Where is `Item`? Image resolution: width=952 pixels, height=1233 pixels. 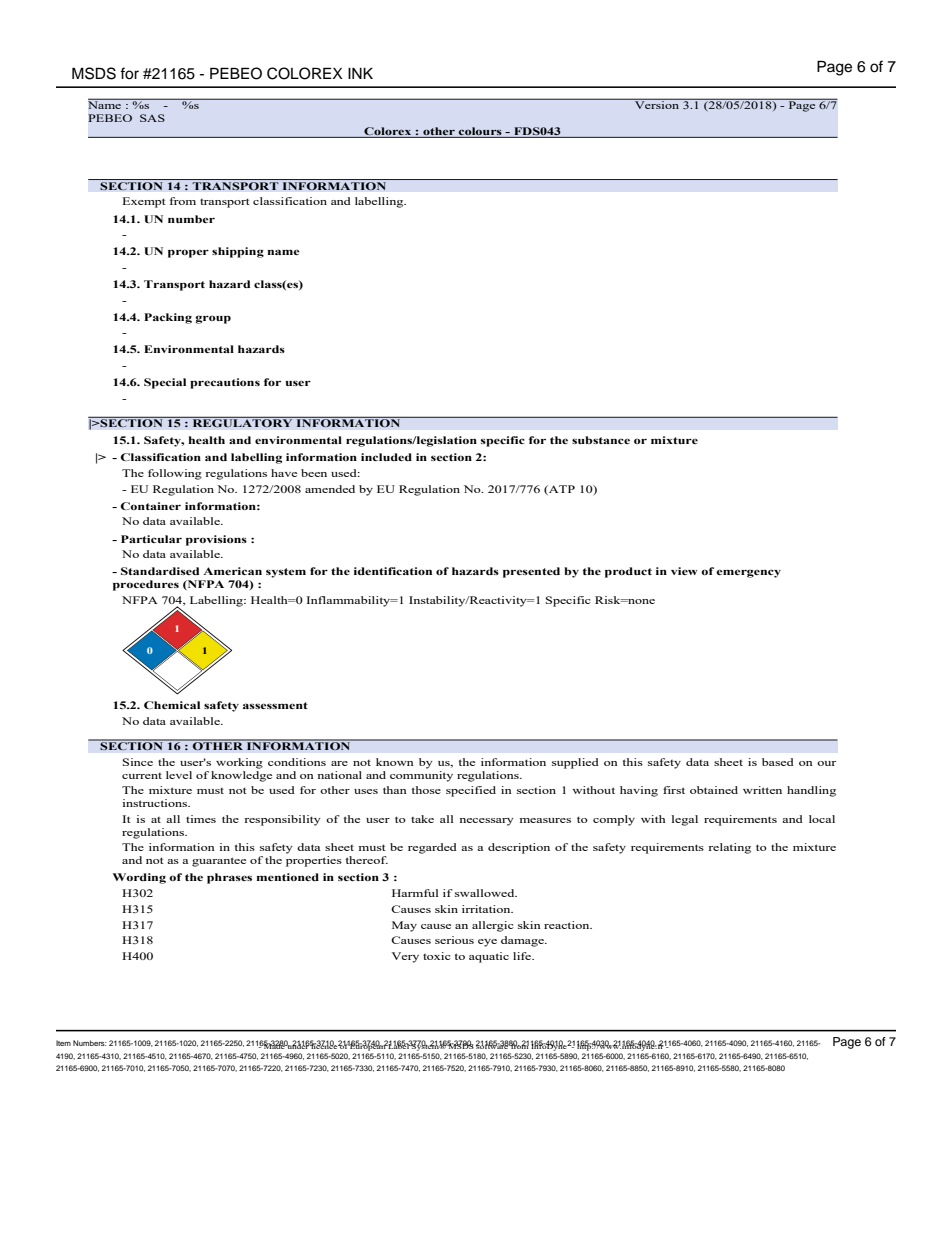
Item is located at coordinates (63, 1043).
